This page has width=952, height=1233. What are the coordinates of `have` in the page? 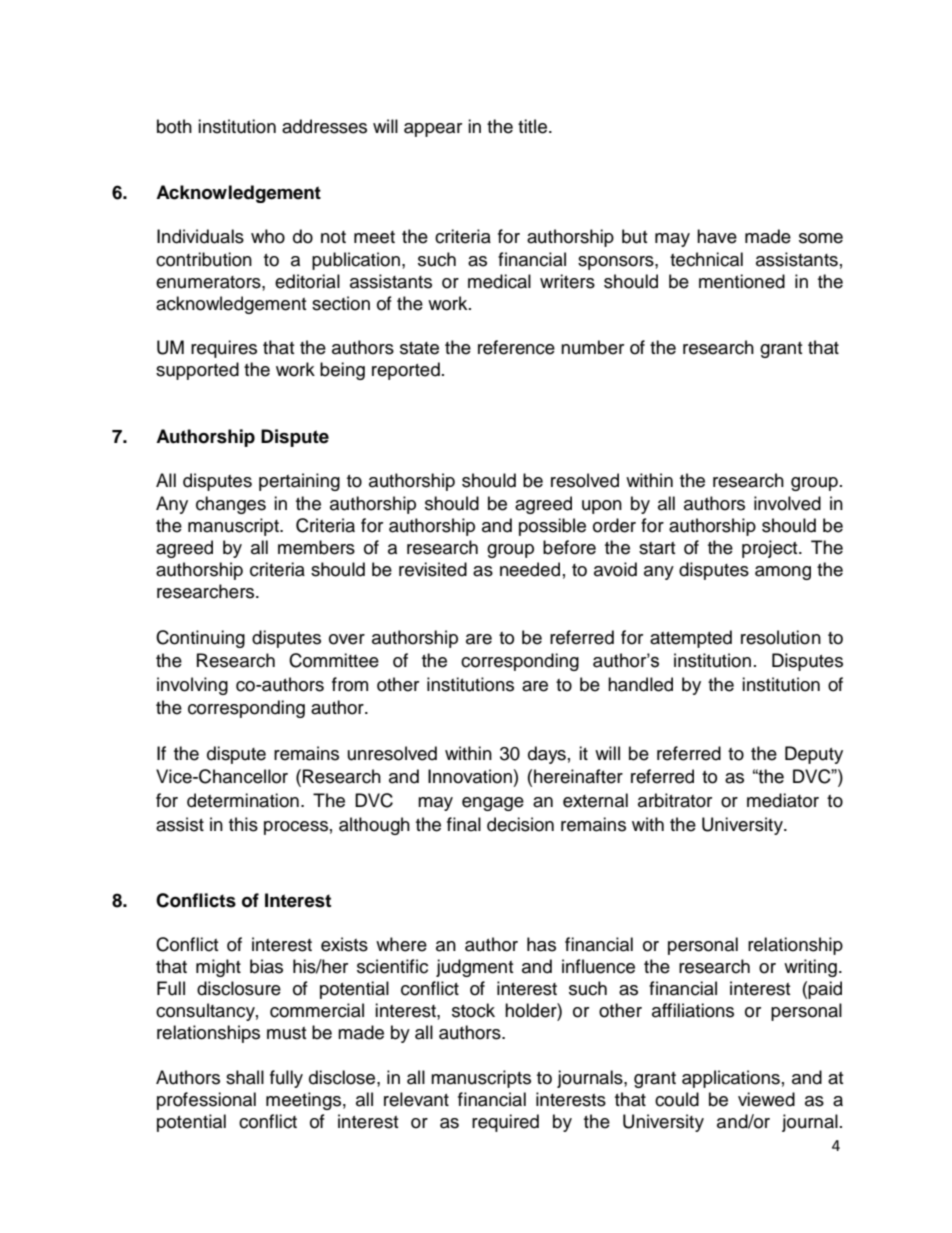 It's located at (717, 236).
